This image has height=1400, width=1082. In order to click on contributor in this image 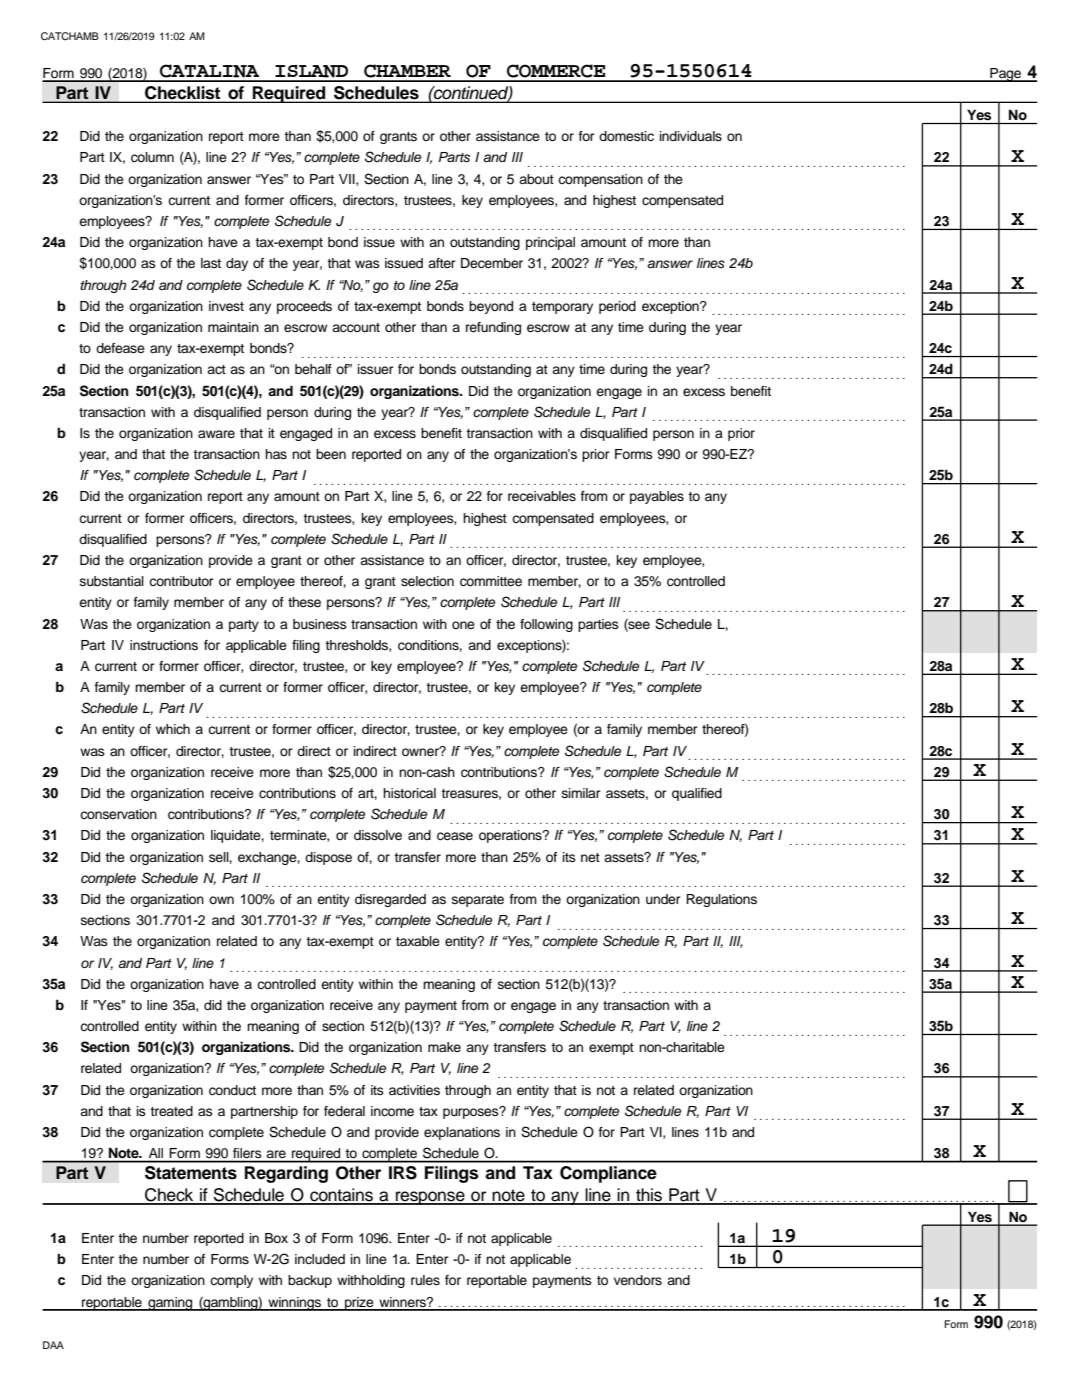, I will do `click(181, 581)`.
